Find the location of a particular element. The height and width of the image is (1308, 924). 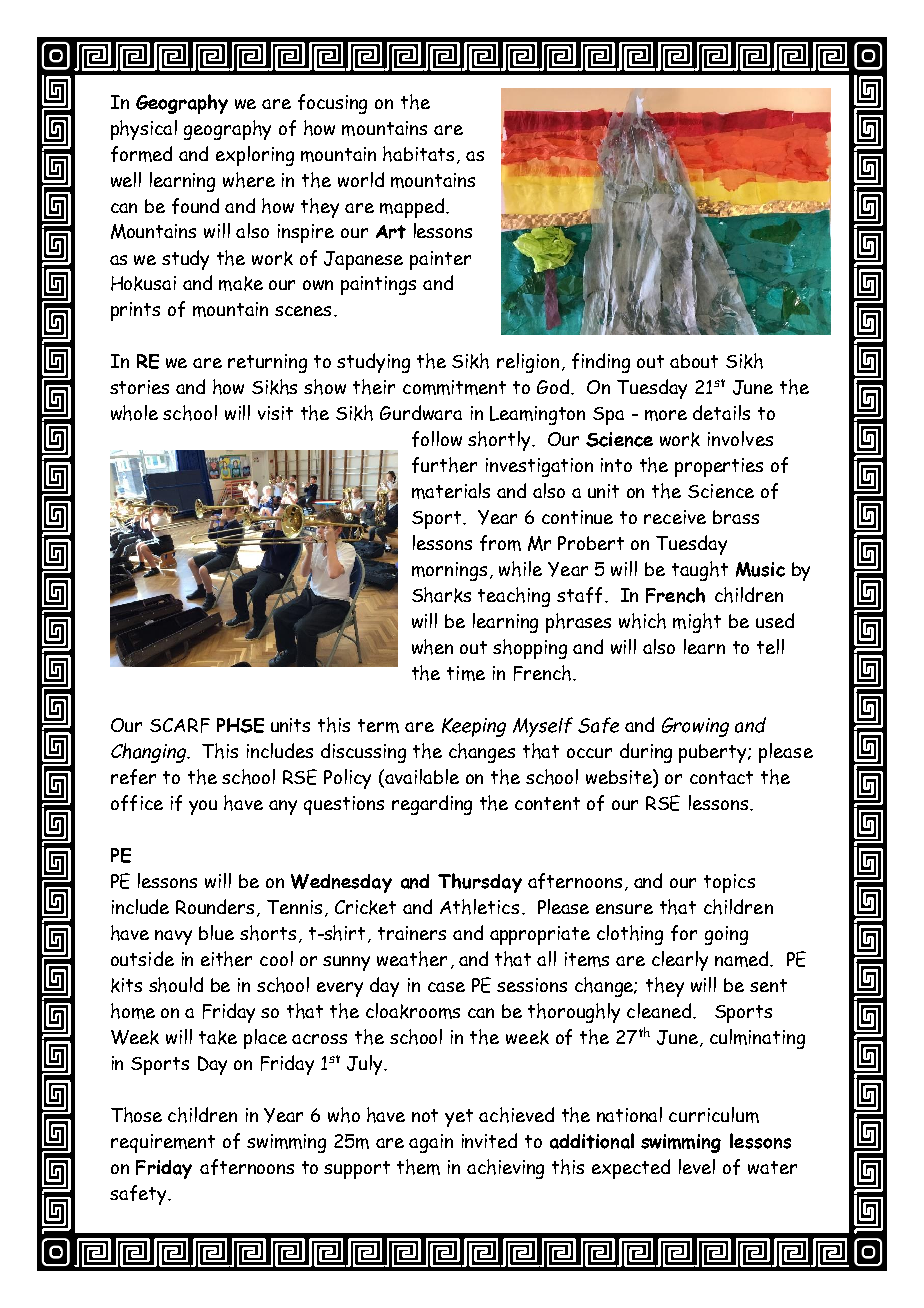

properties is located at coordinates (719, 467).
